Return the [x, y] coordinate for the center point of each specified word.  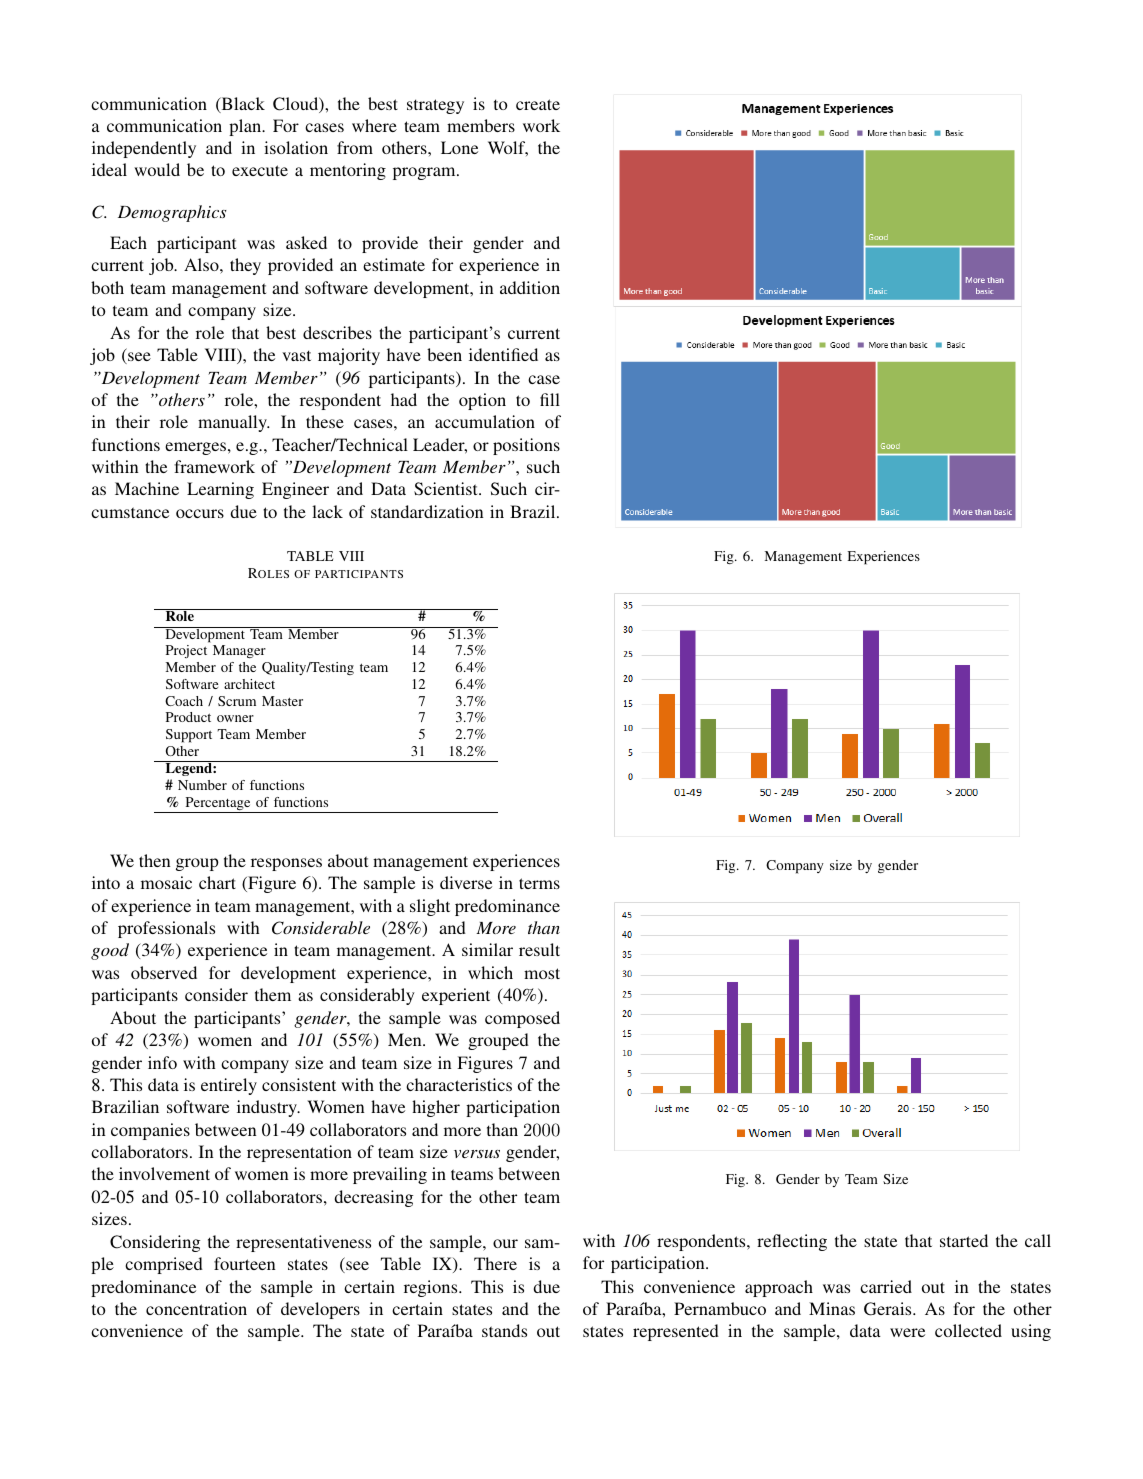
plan [246, 127]
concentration [196, 1308]
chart [217, 882]
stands [504, 1330]
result [539, 949]
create [538, 104]
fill [550, 399]
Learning [220, 490]
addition [530, 287]
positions [526, 446]
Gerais [889, 1309]
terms [539, 883]
